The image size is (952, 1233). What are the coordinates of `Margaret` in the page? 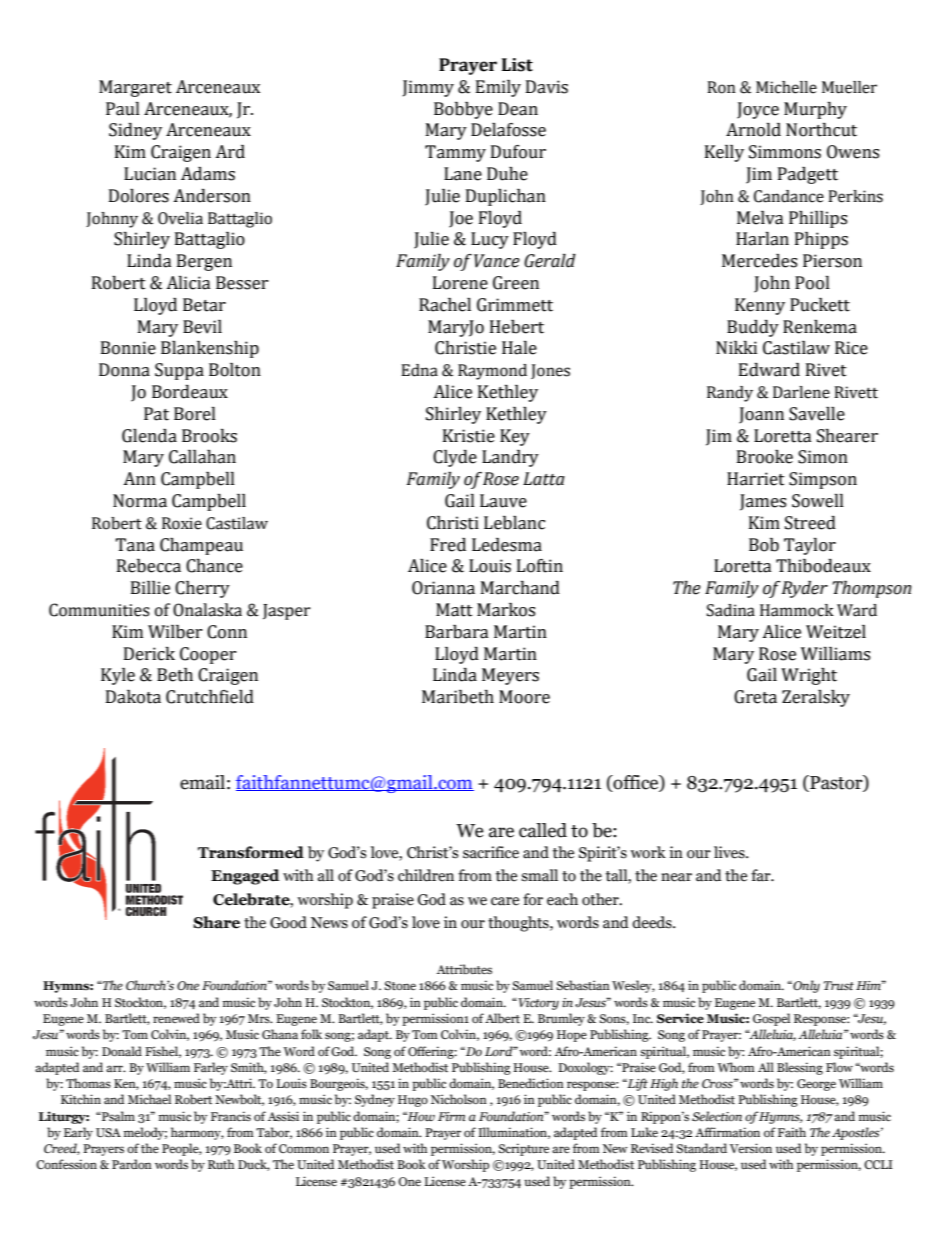 It's located at (135, 88).
